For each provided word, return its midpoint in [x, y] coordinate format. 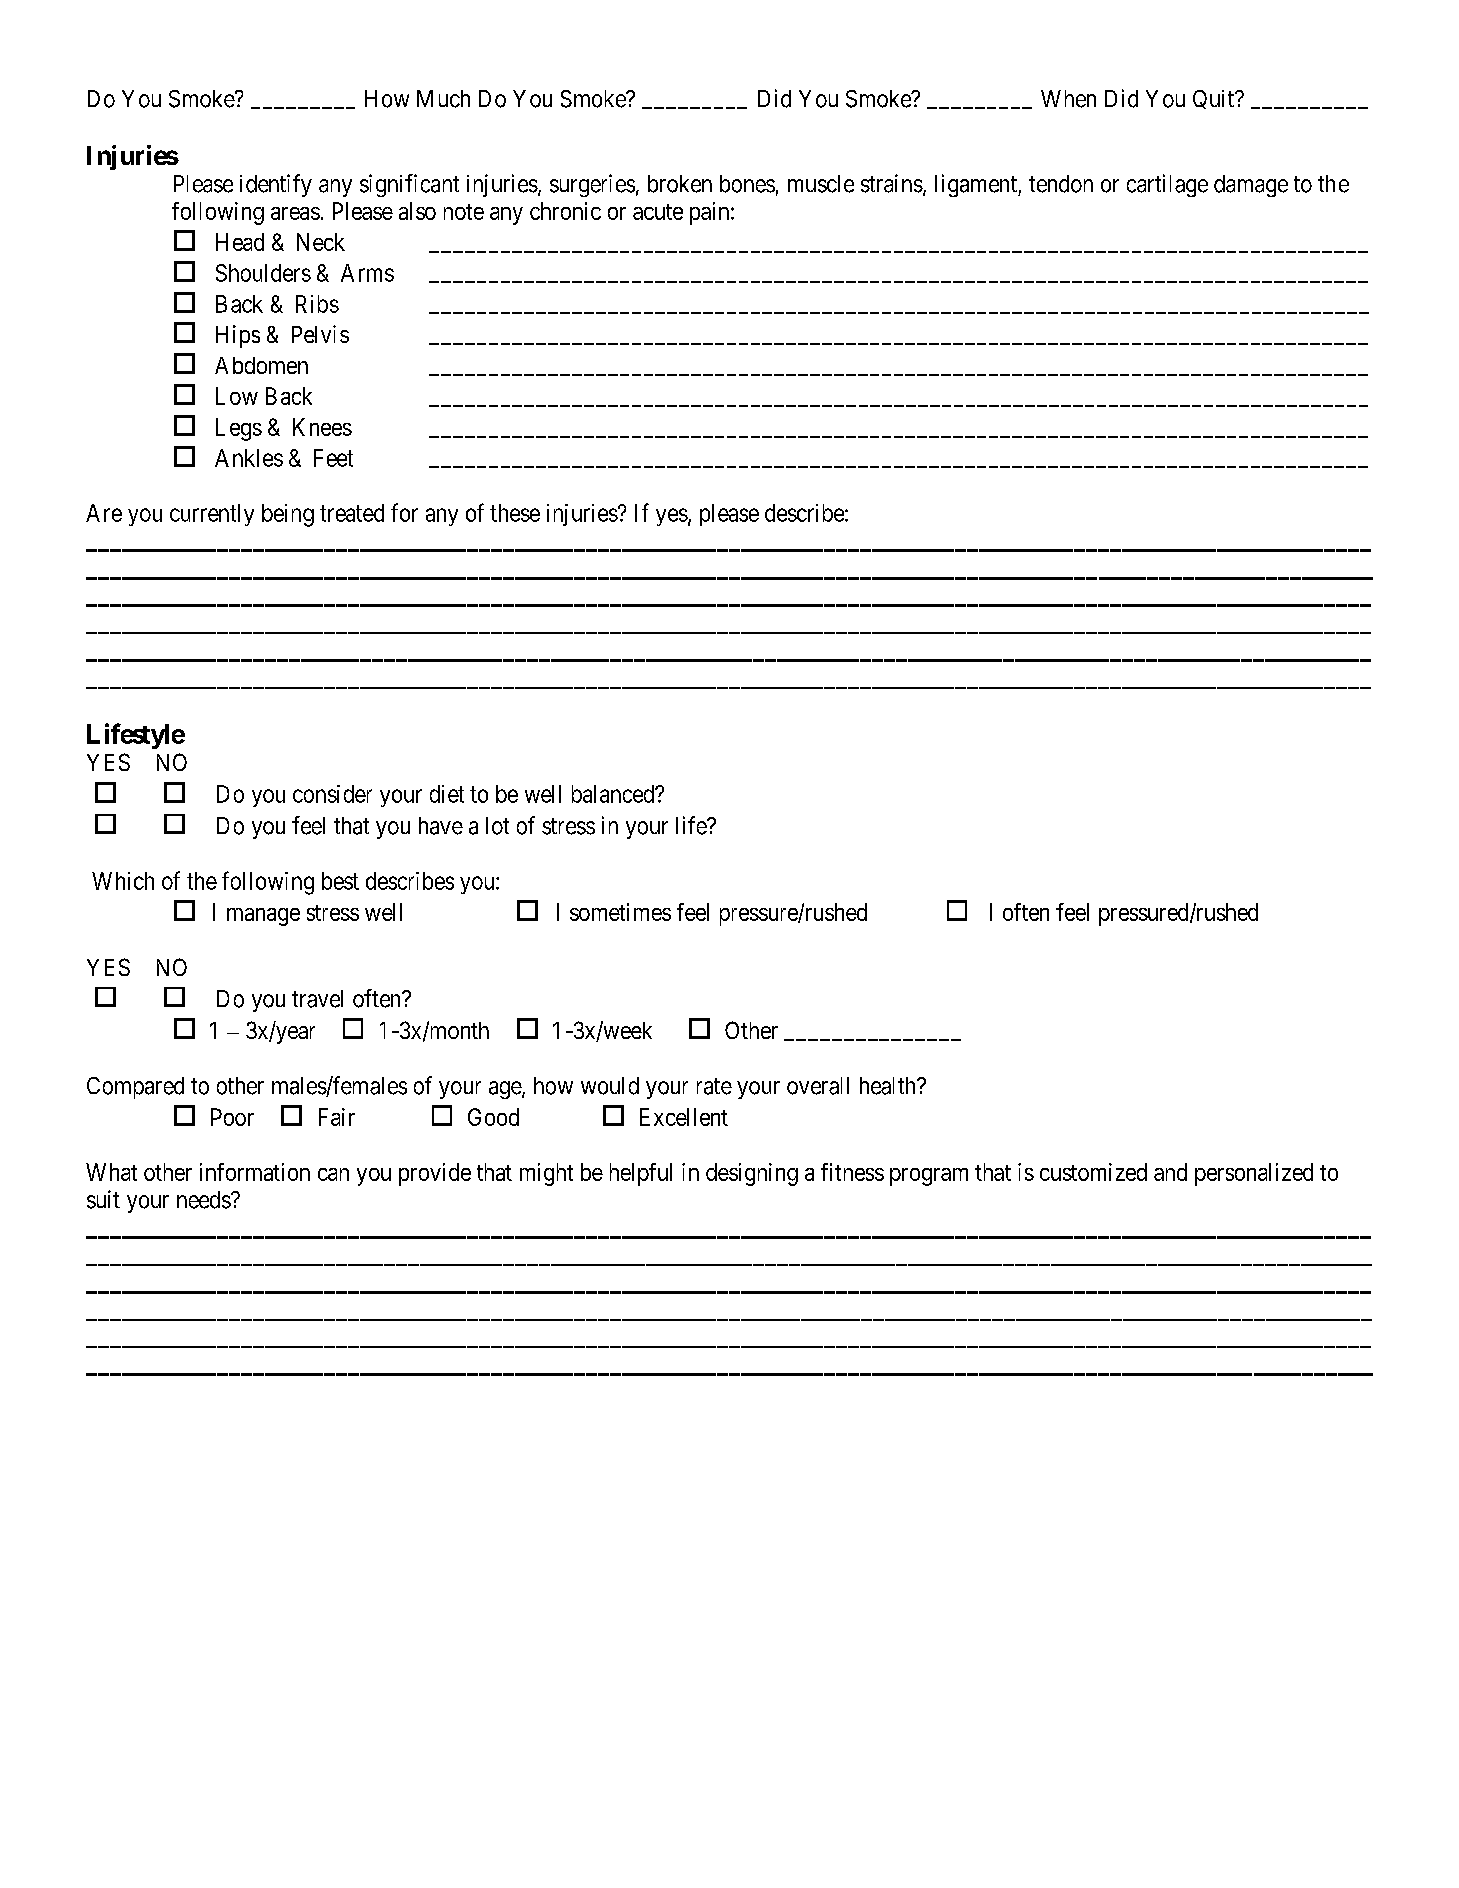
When [1068, 99]
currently [212, 515]
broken [680, 184]
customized [1093, 1172]
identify [276, 185]
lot [497, 826]
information [255, 1172]
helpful [641, 1174]
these [515, 513]
